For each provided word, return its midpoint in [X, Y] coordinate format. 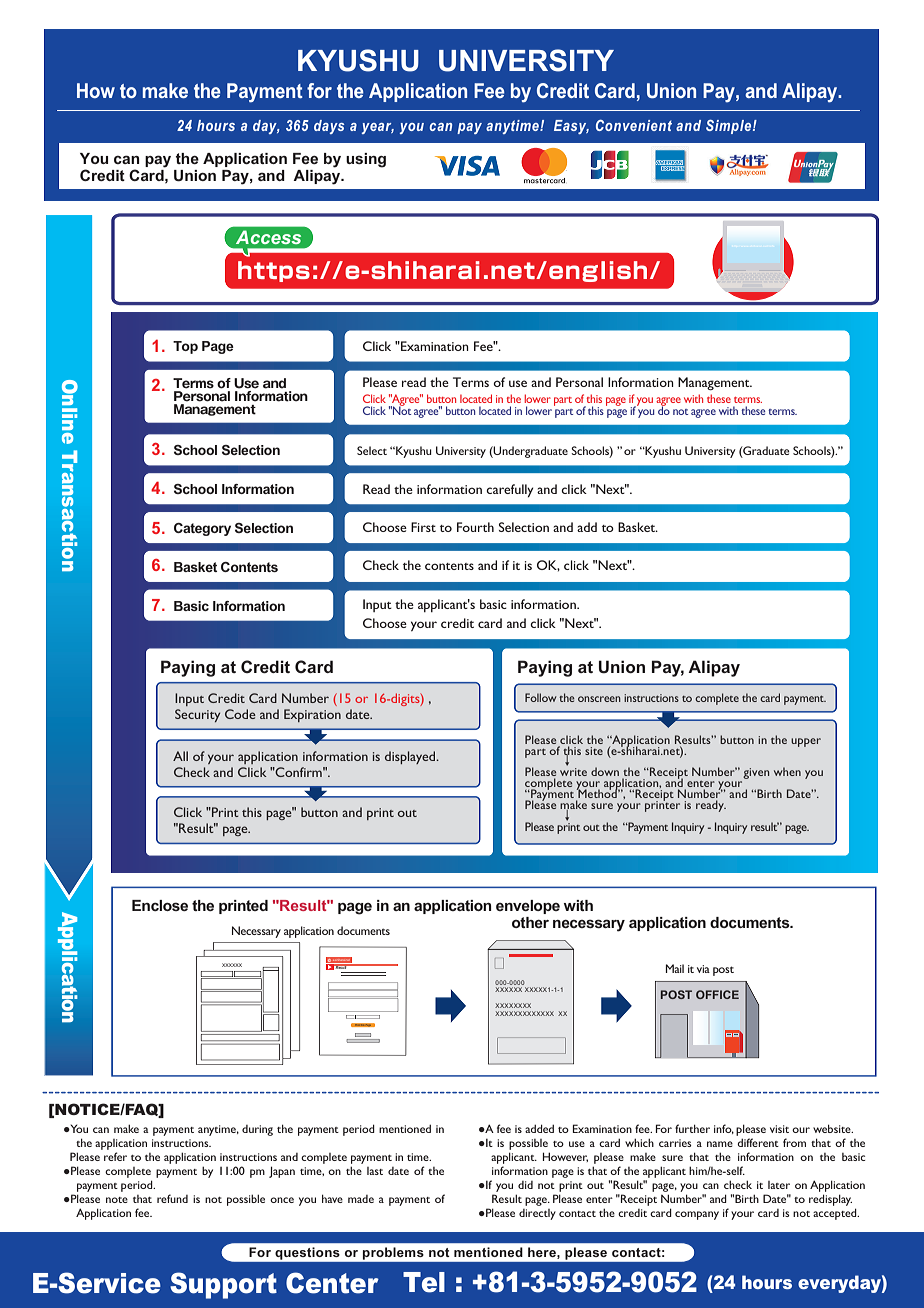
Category [202, 529]
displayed [411, 757]
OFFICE [717, 994]
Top [185, 347]
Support [223, 1285]
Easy [571, 127]
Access [268, 237]
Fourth [475, 527]
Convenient [634, 125]
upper [806, 742]
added [539, 1128]
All [180, 756]
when [787, 771]
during [257, 1130]
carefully [510, 491]
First [423, 527]
